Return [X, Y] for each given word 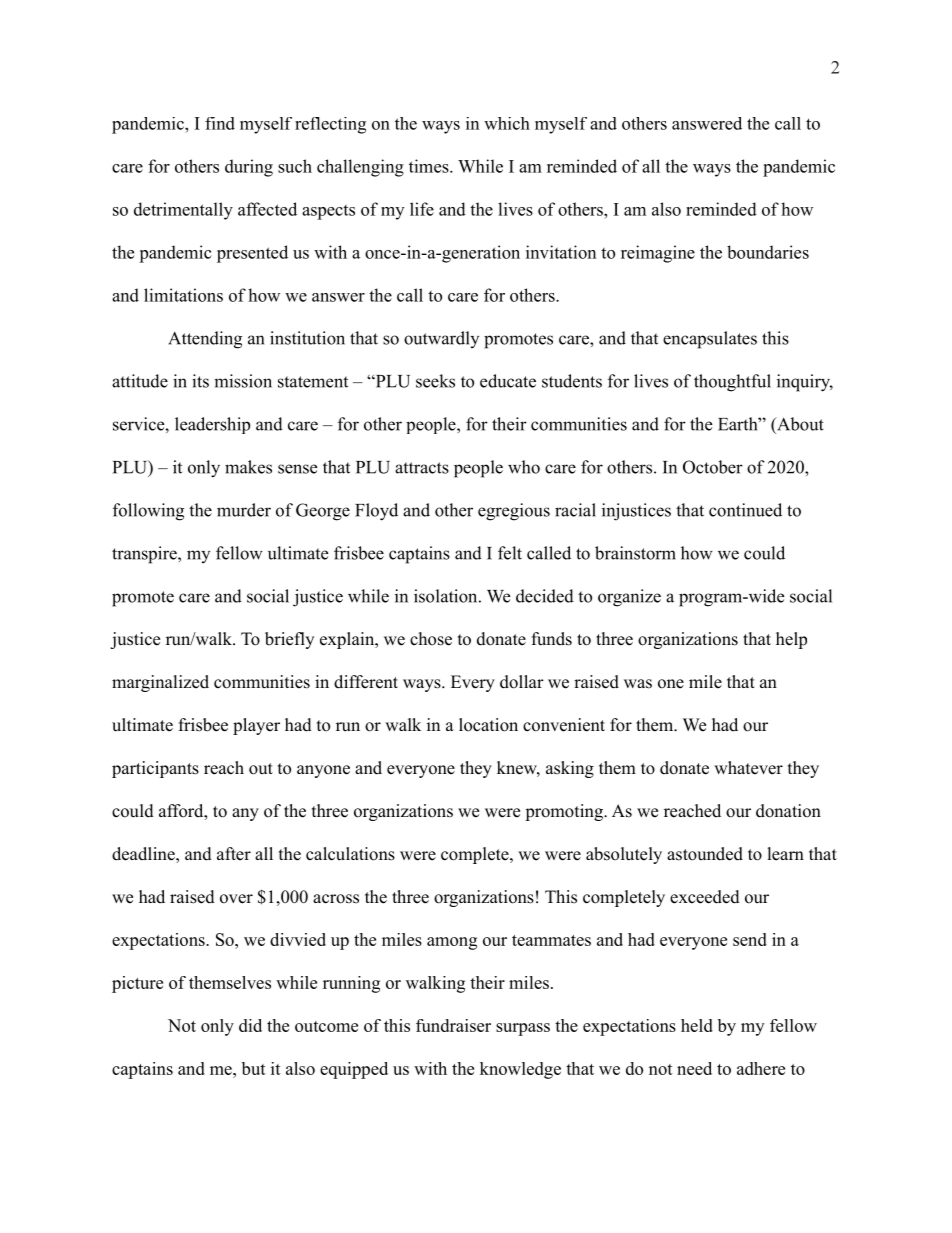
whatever [748, 768]
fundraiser [453, 1025]
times [429, 166]
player [256, 726]
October [713, 467]
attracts [422, 468]
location [488, 725]
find [220, 123]
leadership [212, 425]
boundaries [768, 252]
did [250, 1025]
